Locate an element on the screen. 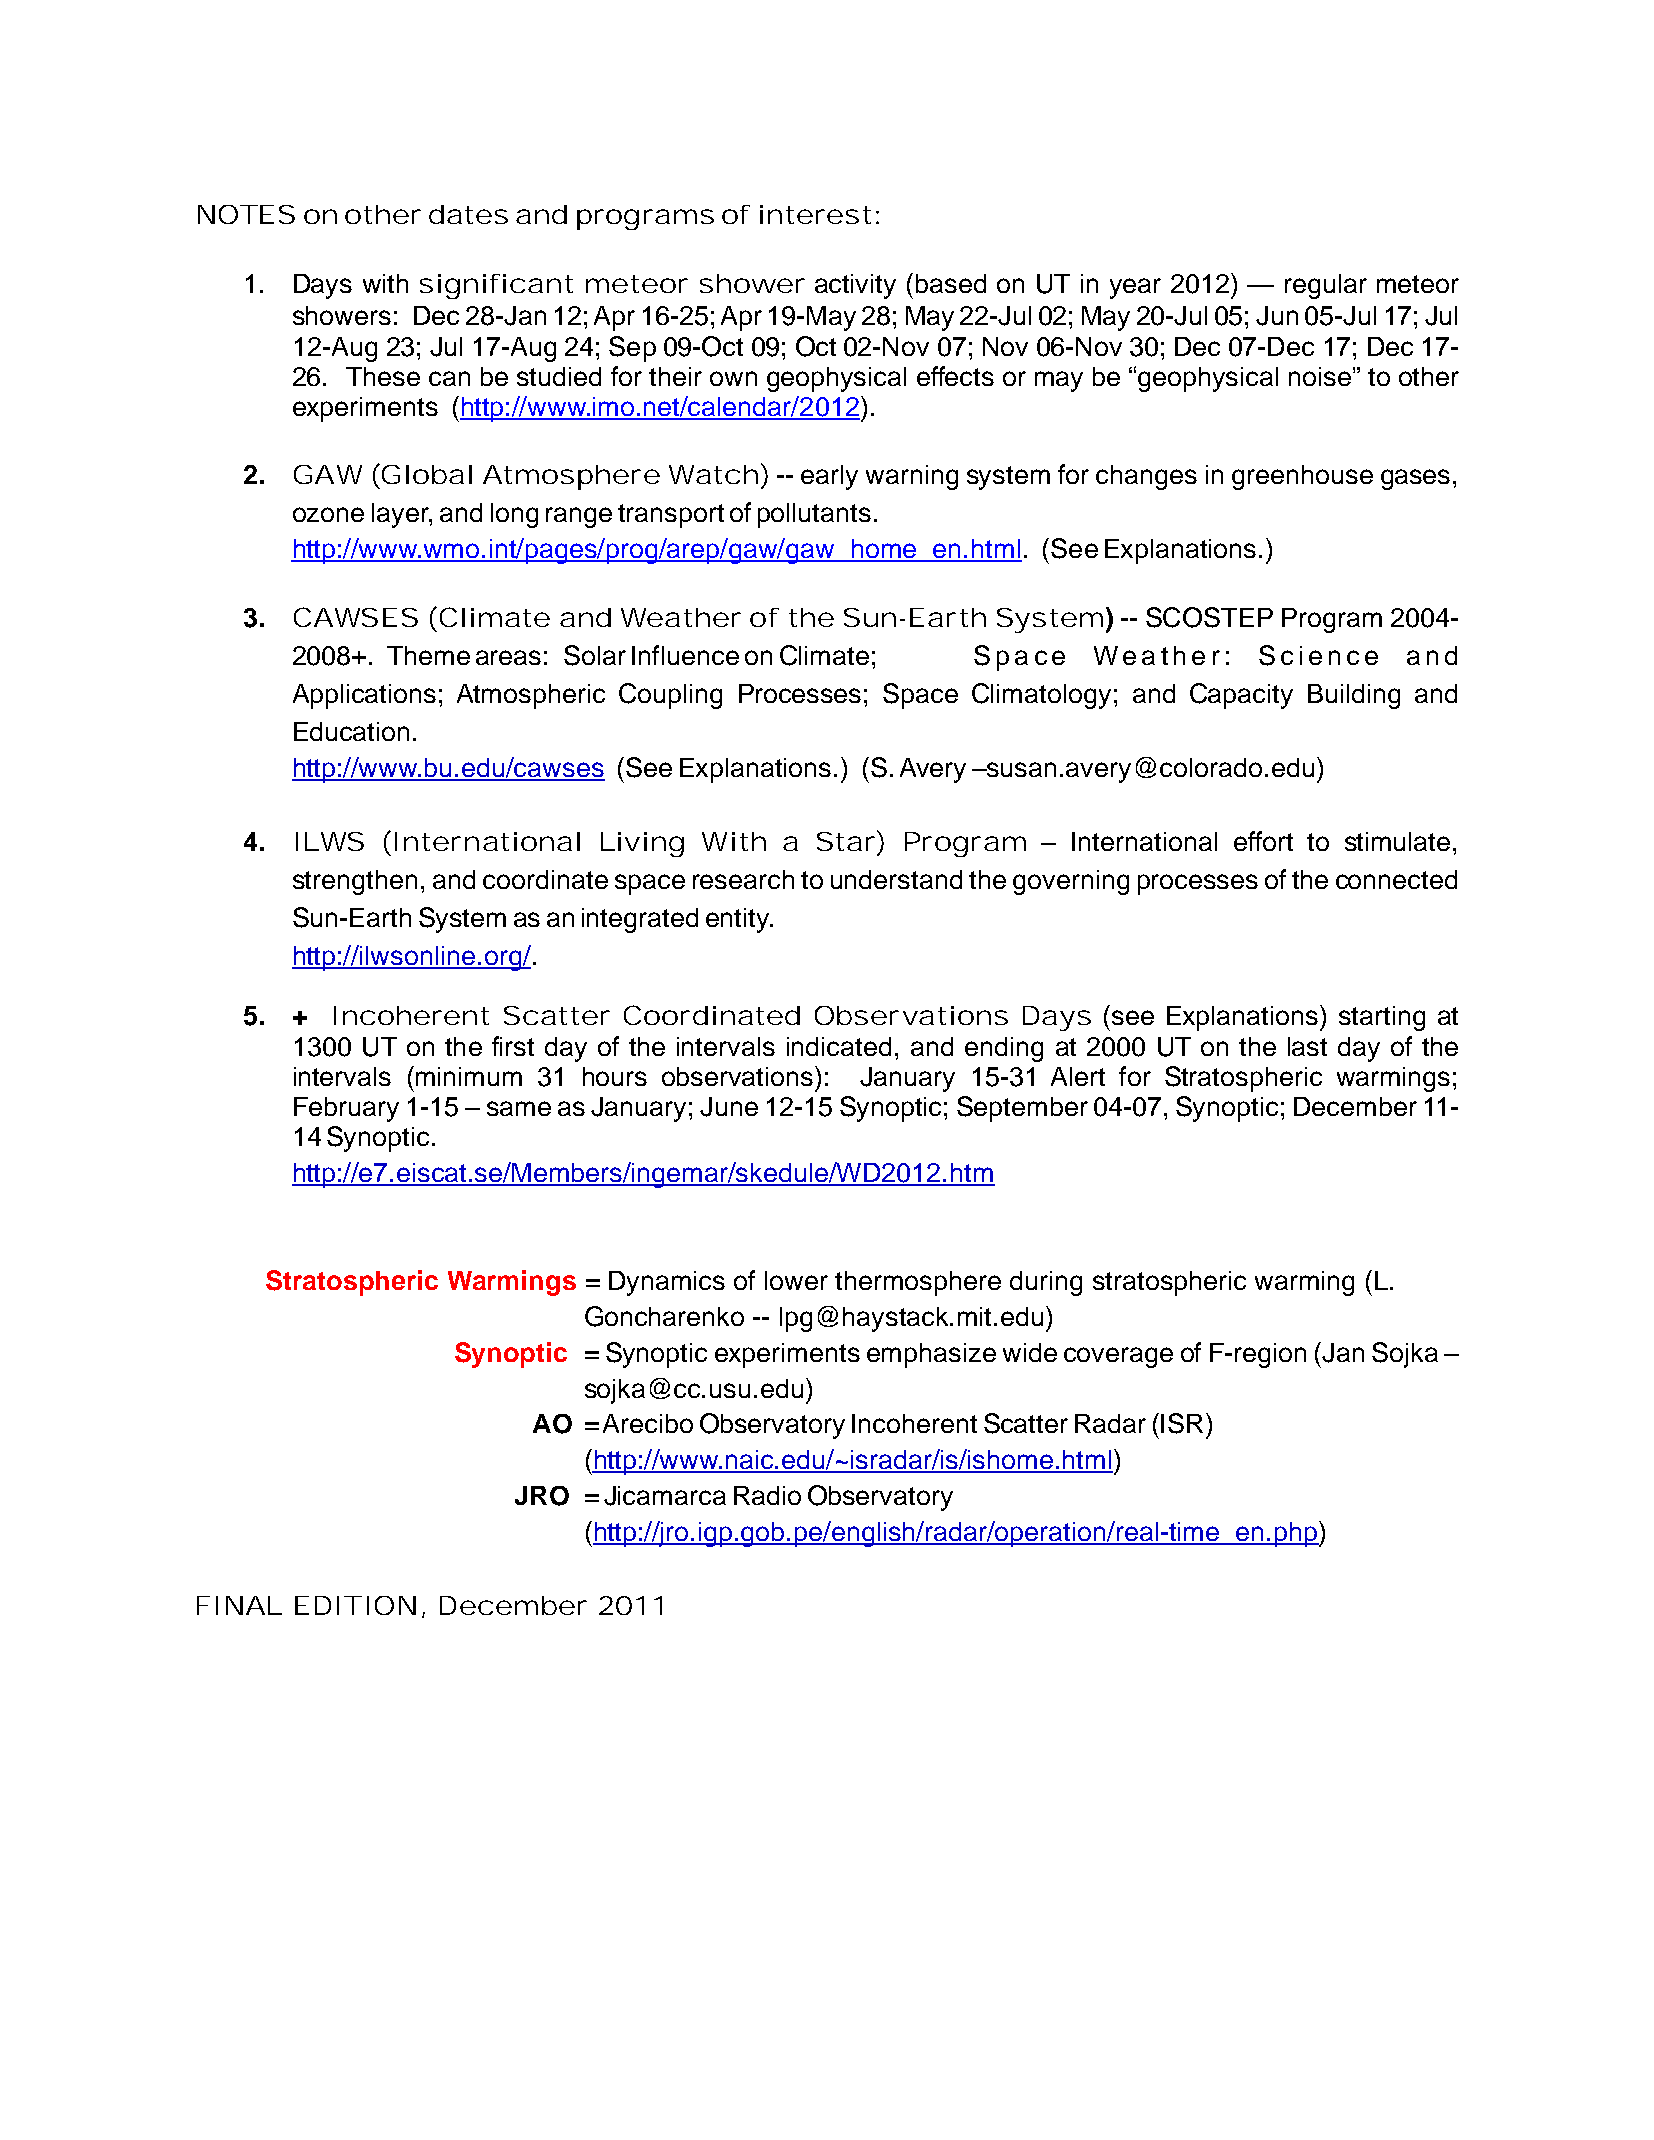 The image size is (1654, 2140). Capacity is located at coordinates (1241, 696).
